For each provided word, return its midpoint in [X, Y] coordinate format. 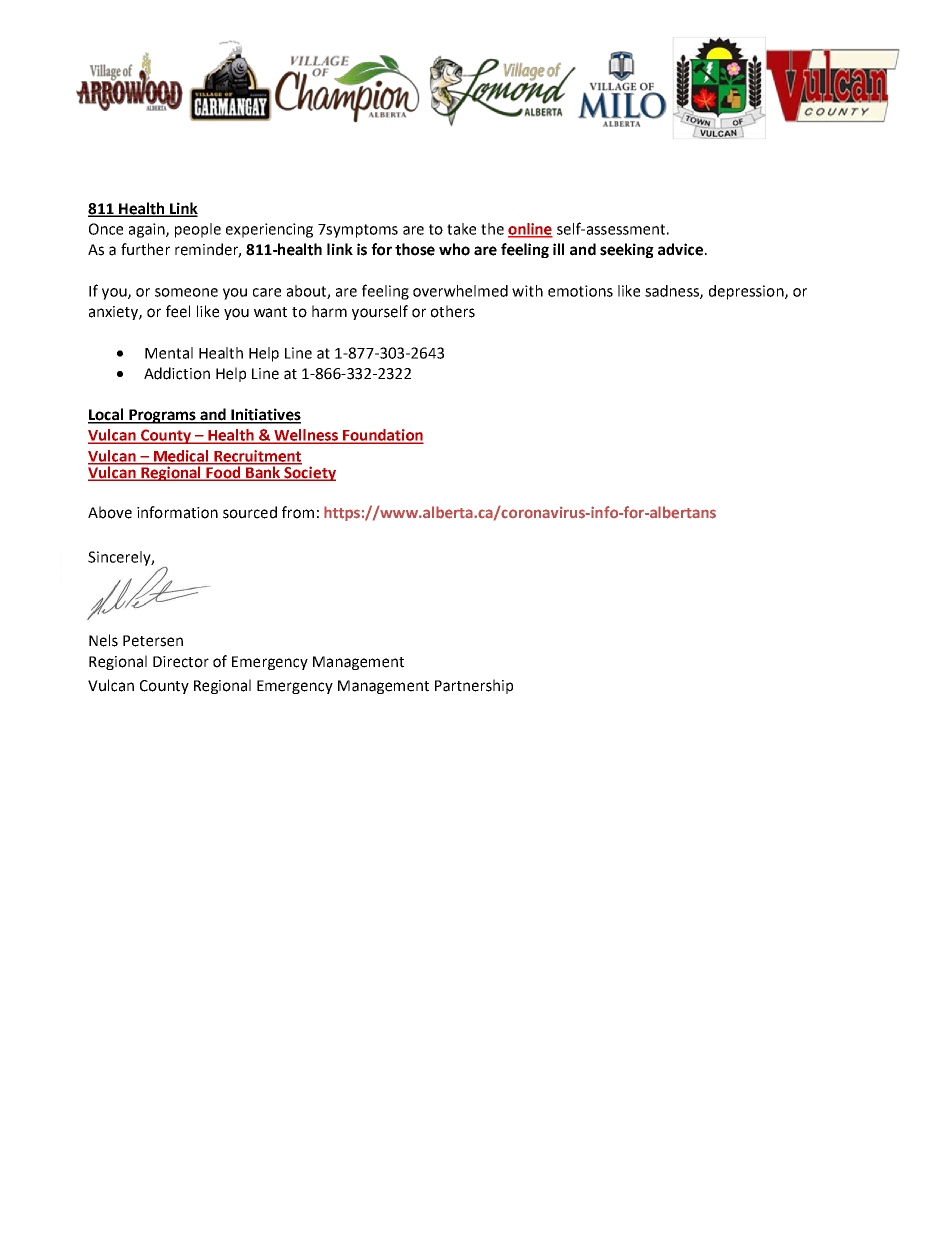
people [198, 230]
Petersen [153, 641]
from [298, 512]
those [415, 249]
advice [680, 249]
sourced [250, 512]
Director [181, 662]
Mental [169, 353]
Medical [181, 457]
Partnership [474, 686]
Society [309, 472]
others [453, 311]
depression [747, 292]
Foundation [382, 436]
